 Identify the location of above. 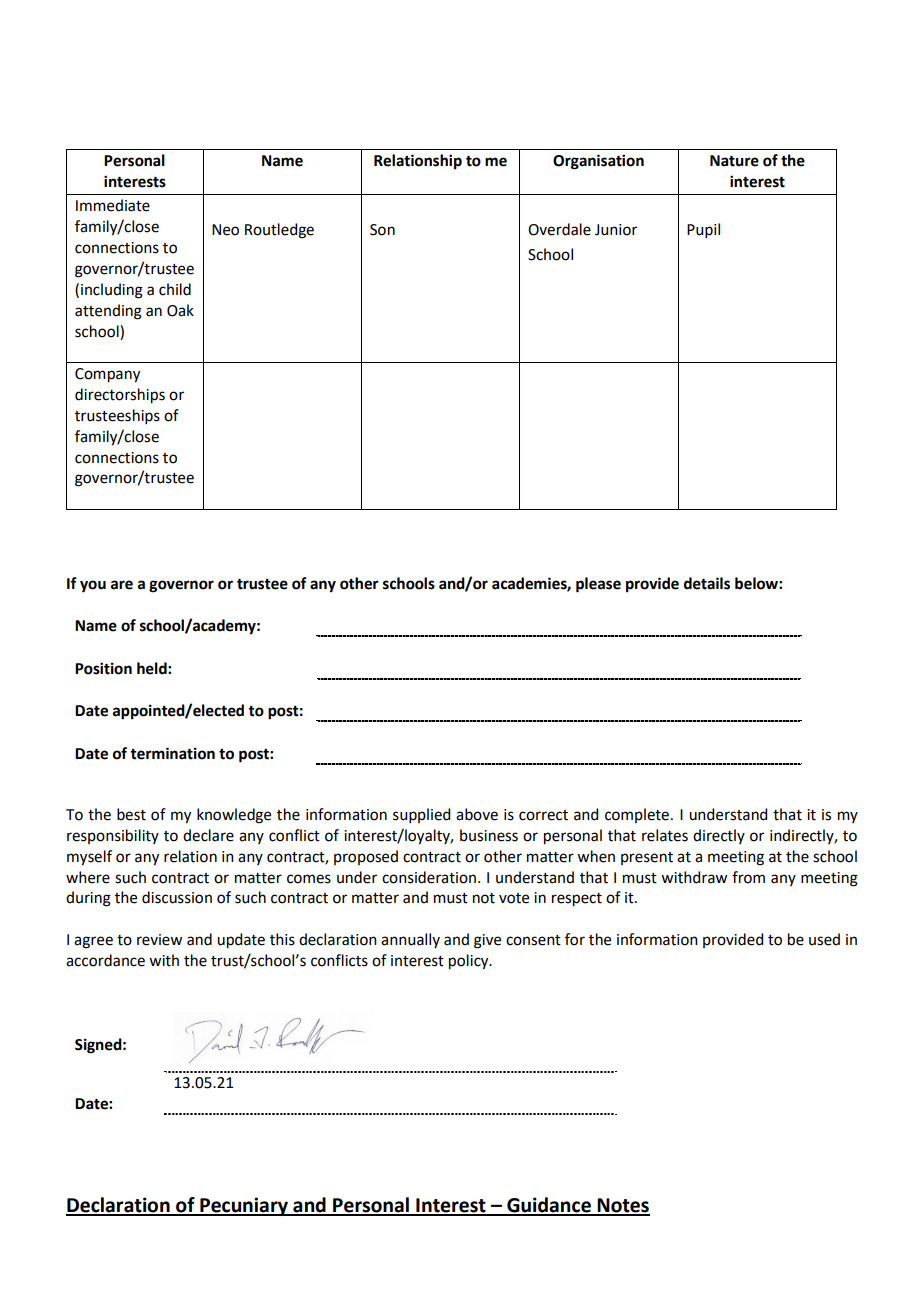
(477, 814).
